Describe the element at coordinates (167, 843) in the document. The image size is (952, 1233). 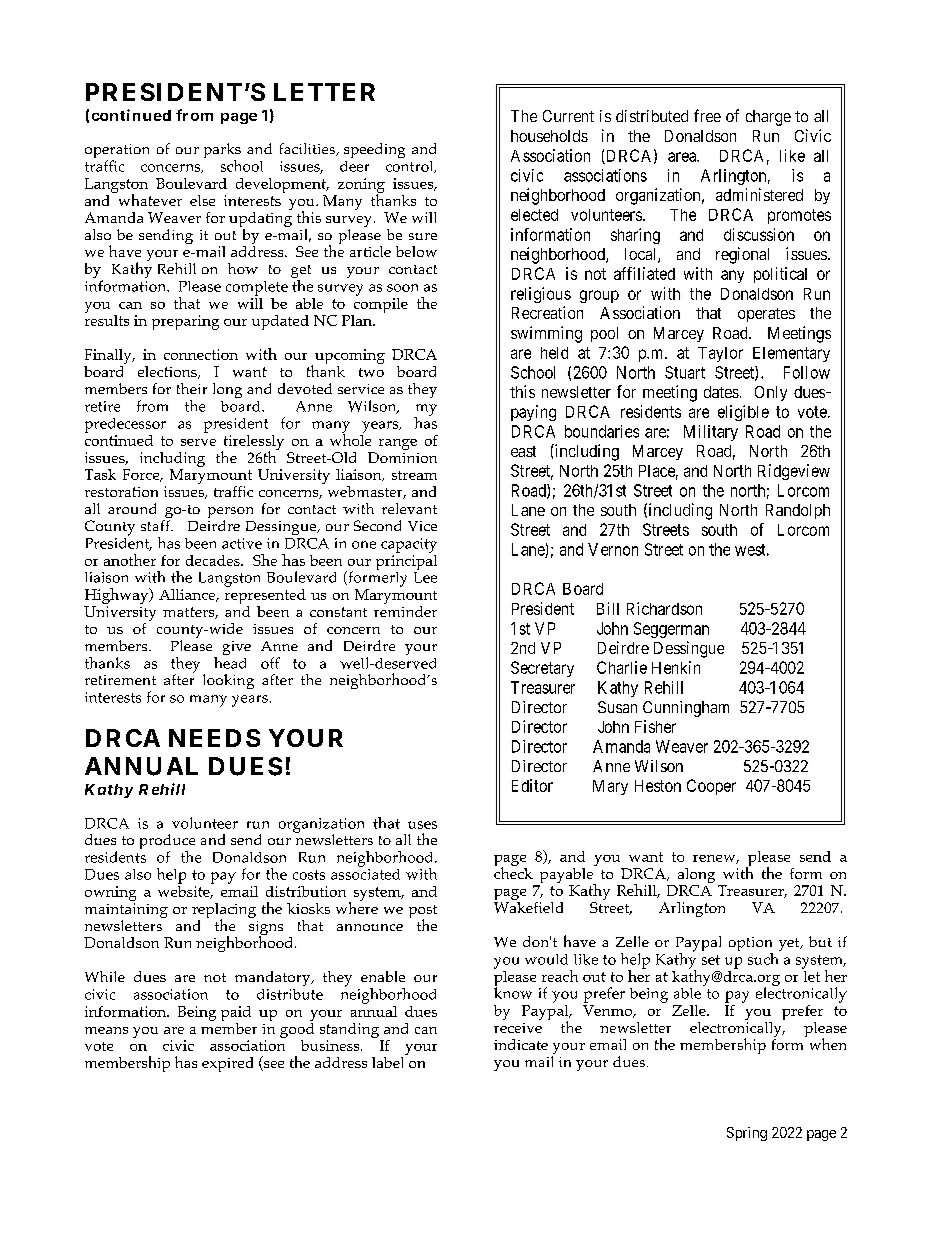
I see `produce` at that location.
